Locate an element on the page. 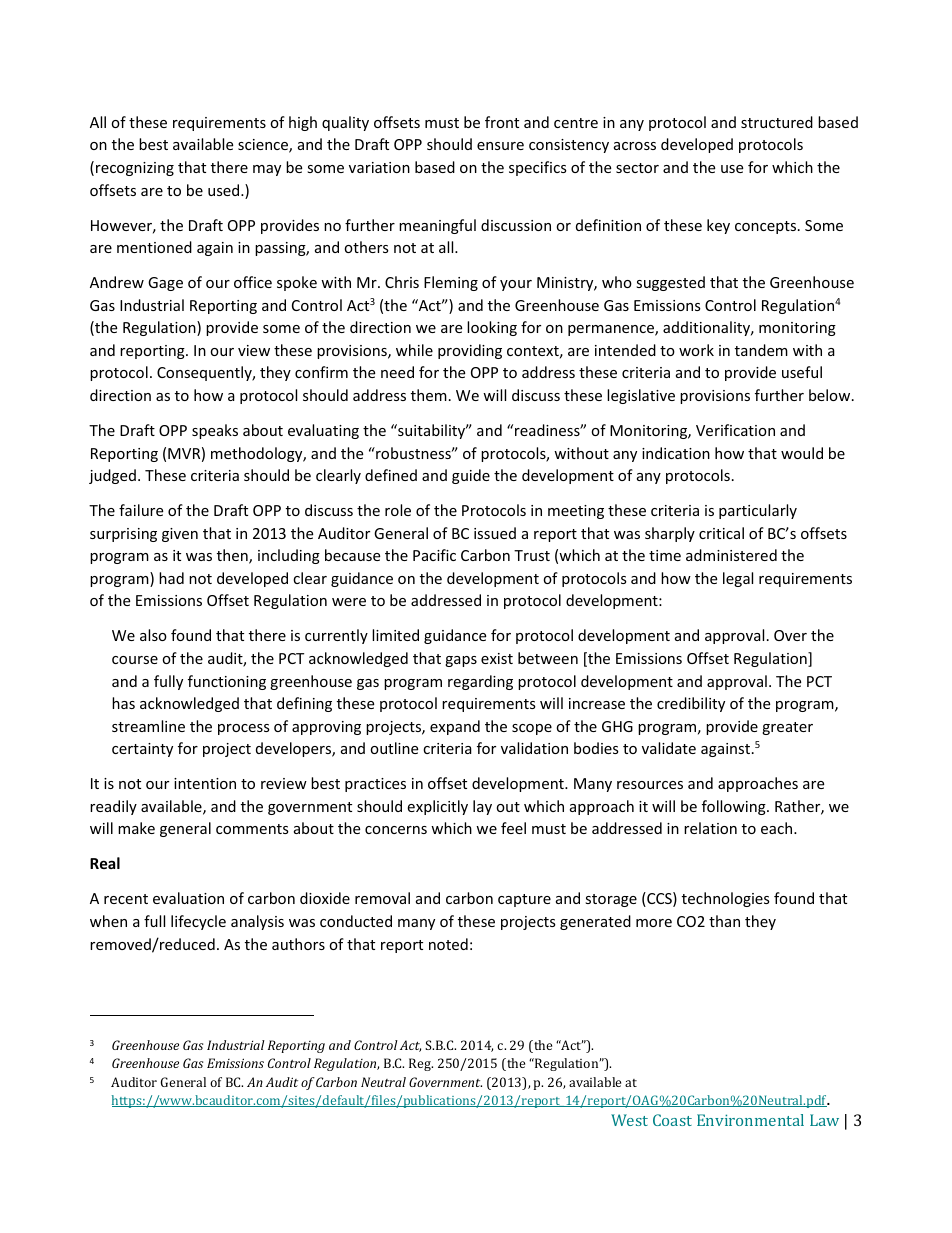 This image has height=1233, width=952. also is located at coordinates (153, 635).
